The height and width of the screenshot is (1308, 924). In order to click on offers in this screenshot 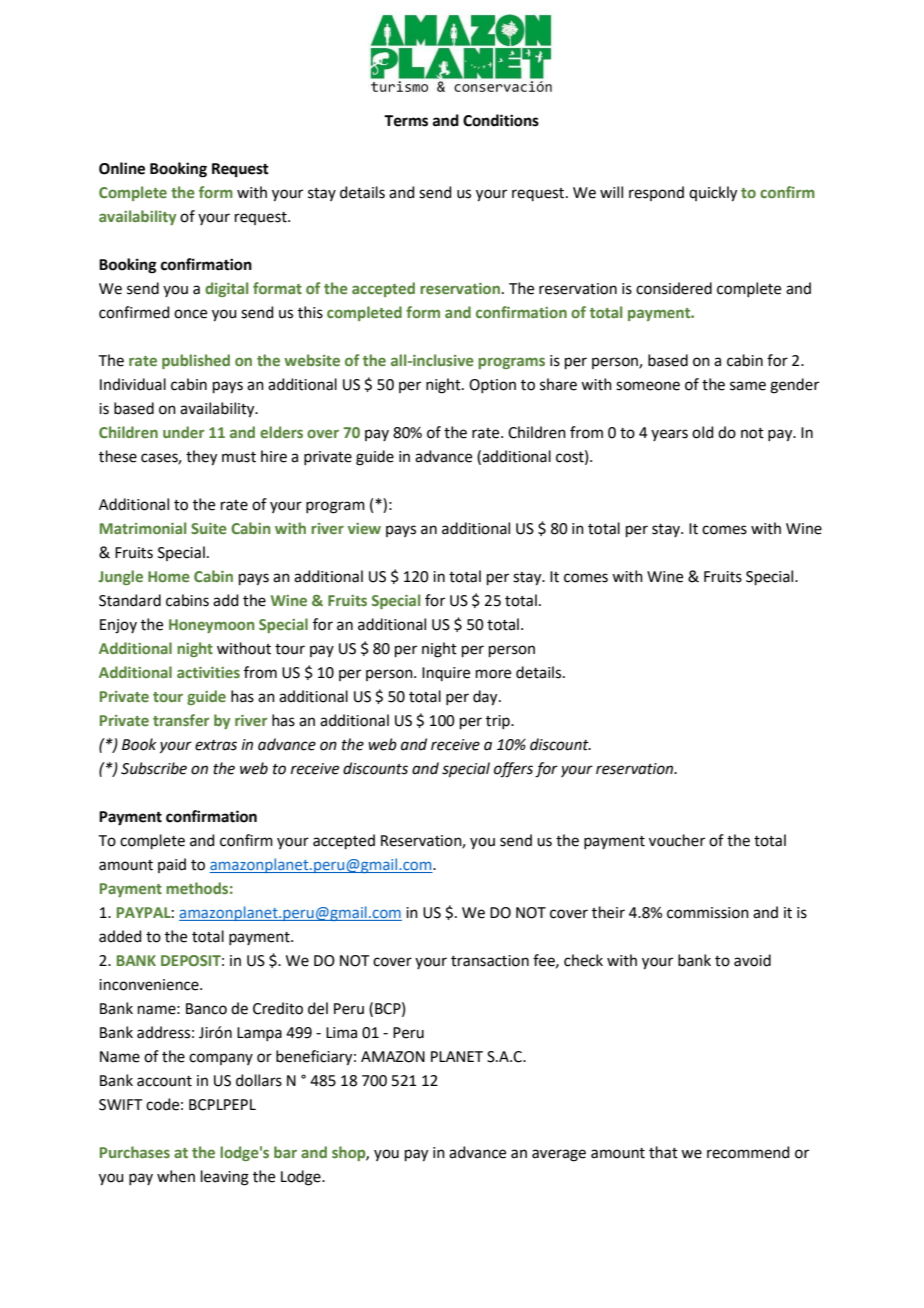, I will do `click(513, 770)`.
